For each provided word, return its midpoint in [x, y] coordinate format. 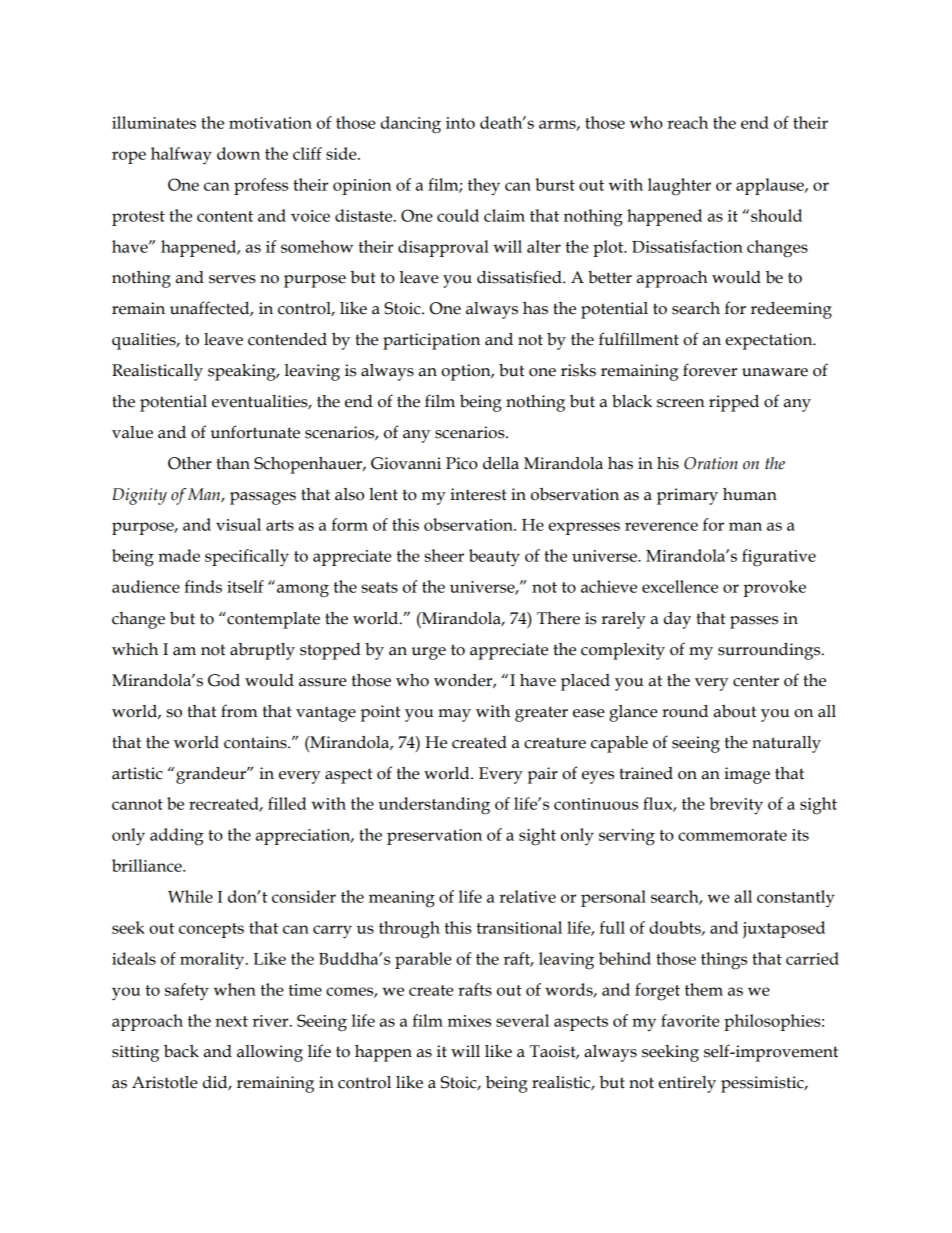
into [460, 123]
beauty [494, 558]
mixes [469, 1021]
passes [754, 622]
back [181, 1051]
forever [710, 370]
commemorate [732, 835]
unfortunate [255, 432]
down [238, 153]
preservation [434, 837]
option [467, 372]
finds [203, 586]
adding [177, 837]
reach [687, 122]
